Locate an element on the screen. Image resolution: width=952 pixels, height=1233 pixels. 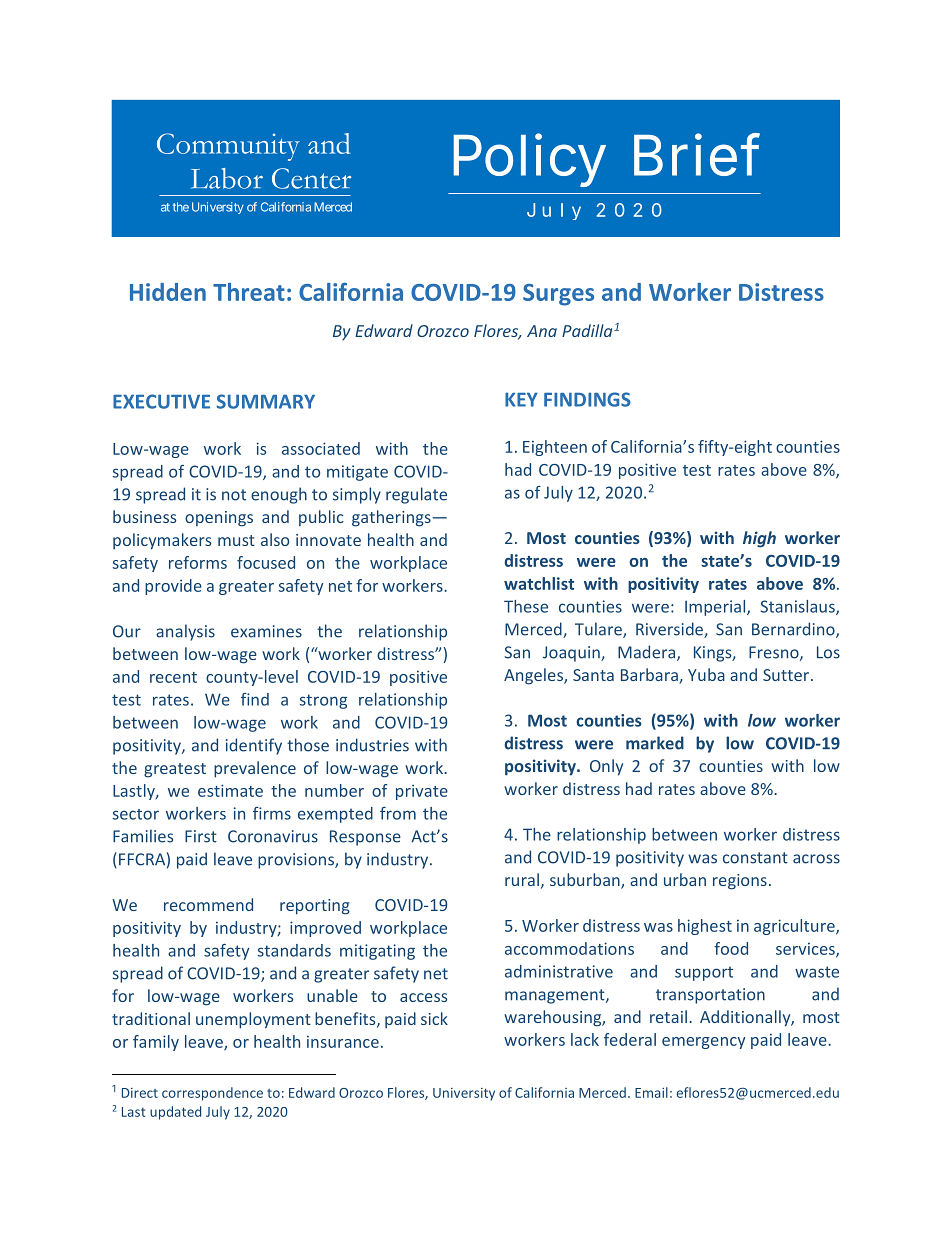
Center is located at coordinates (311, 178).
